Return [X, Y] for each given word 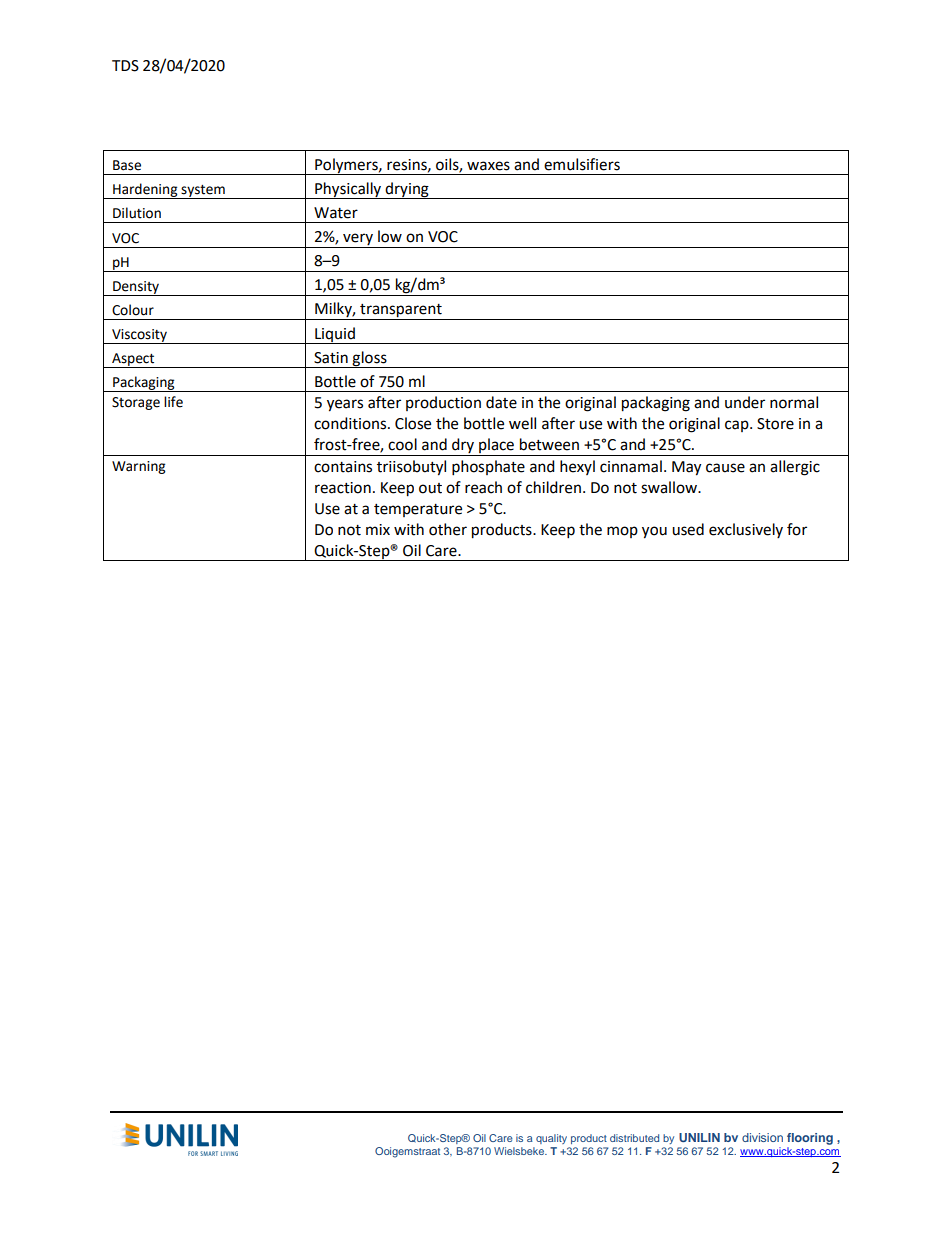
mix [378, 529]
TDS [125, 66]
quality [551, 1139]
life [173, 402]
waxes [488, 166]
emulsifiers [582, 164]
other [448, 529]
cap [738, 426]
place [496, 447]
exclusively [746, 530]
